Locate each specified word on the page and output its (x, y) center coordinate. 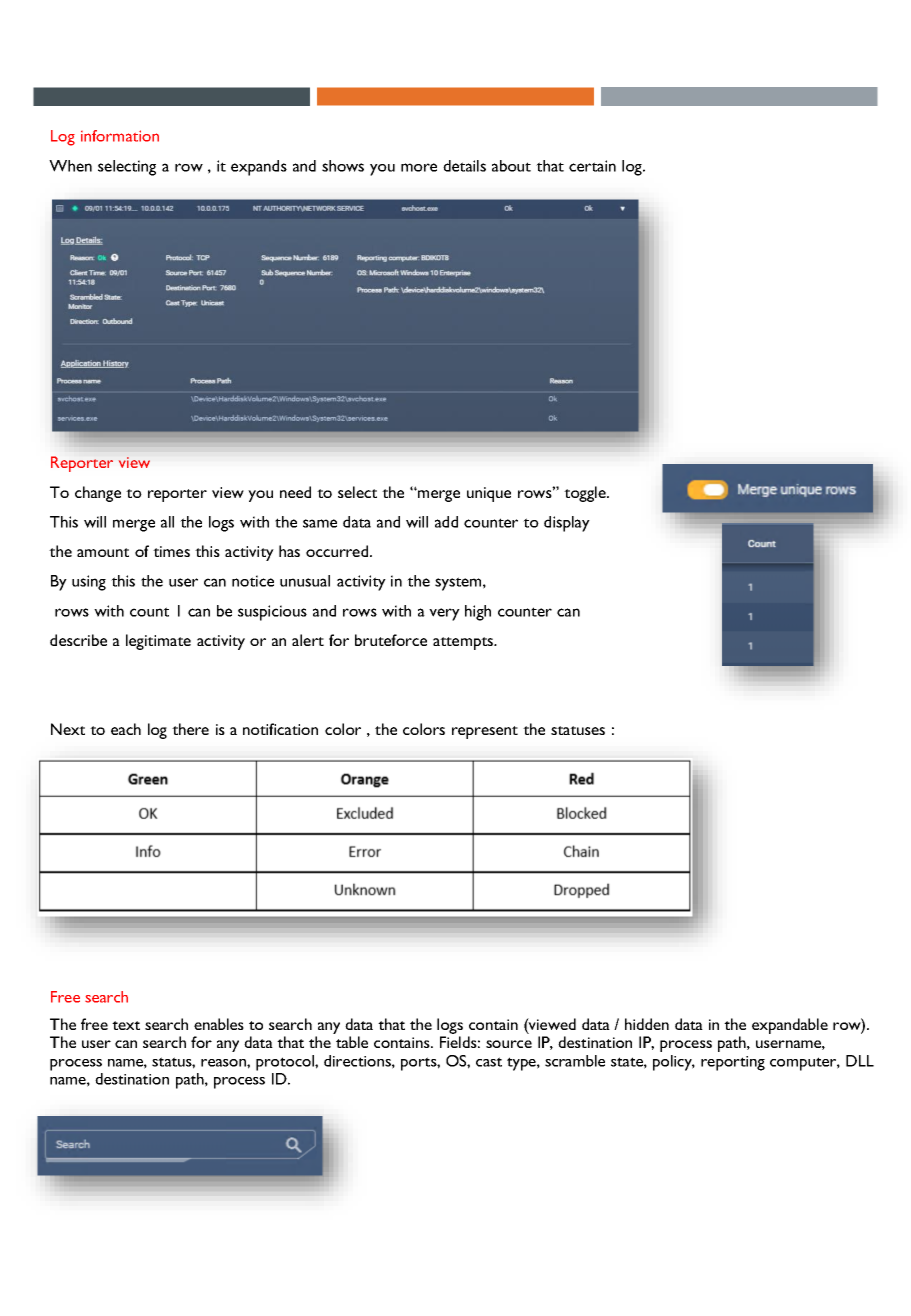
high (478, 613)
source (509, 1044)
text (126, 1025)
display (567, 524)
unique (489, 494)
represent (485, 732)
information (120, 136)
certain (592, 166)
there (190, 729)
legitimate (158, 642)
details (464, 166)
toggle (586, 494)
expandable (790, 1026)
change (98, 494)
